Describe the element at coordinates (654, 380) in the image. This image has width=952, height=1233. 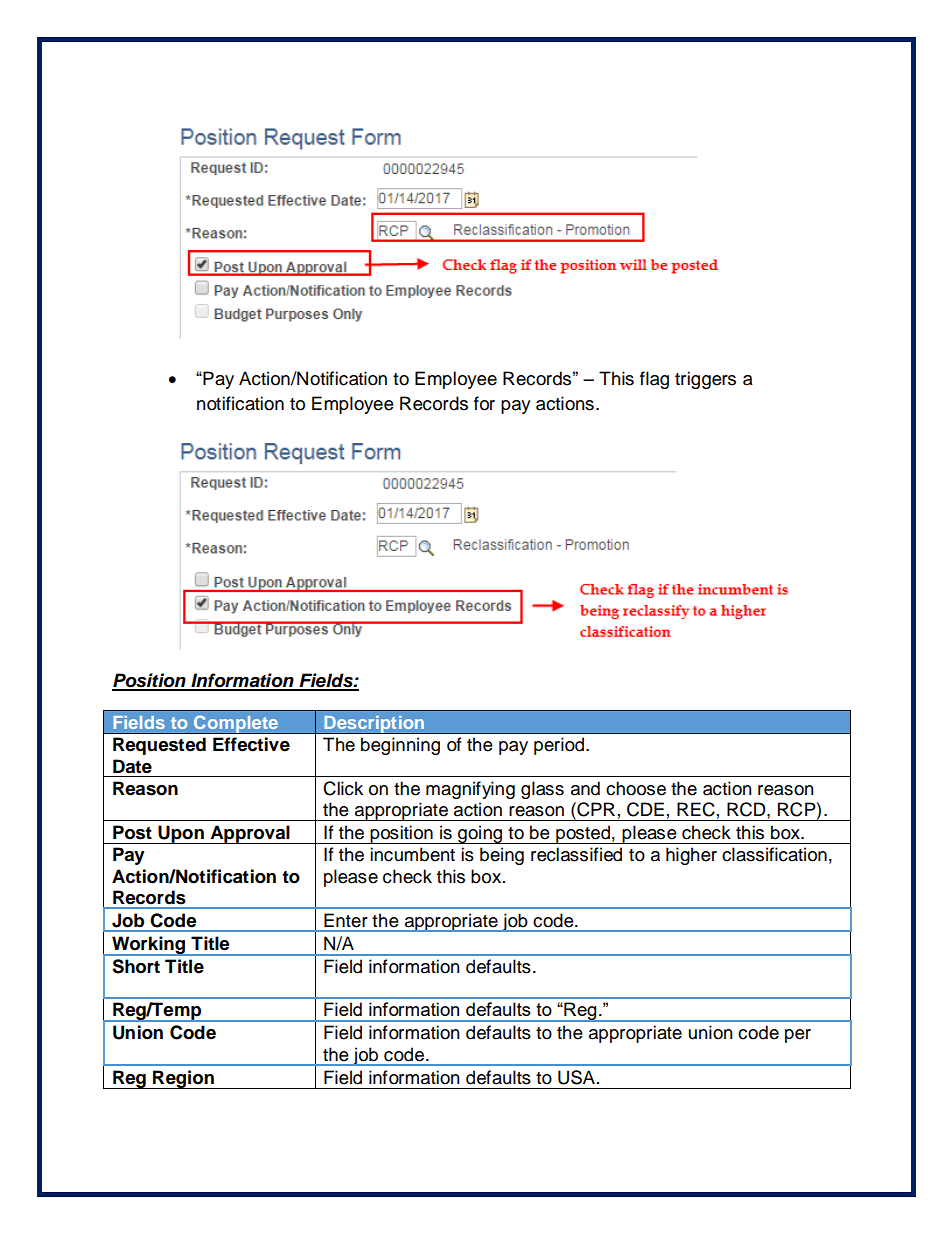
I see `flag` at that location.
